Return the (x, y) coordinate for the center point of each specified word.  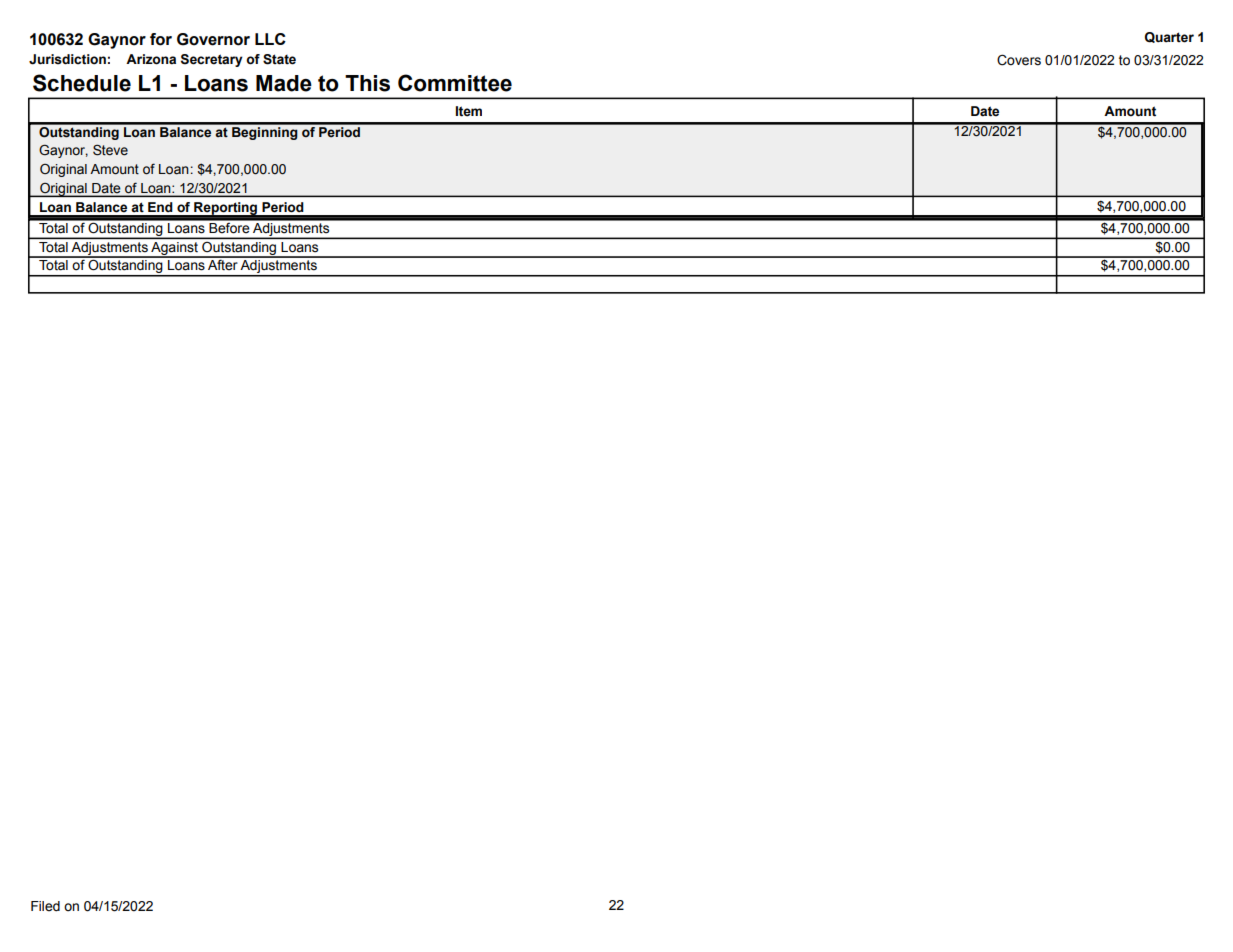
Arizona (151, 59)
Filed (45, 906)
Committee (455, 83)
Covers (1019, 60)
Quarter (1169, 37)
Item (469, 111)
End (160, 207)
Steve (110, 150)
